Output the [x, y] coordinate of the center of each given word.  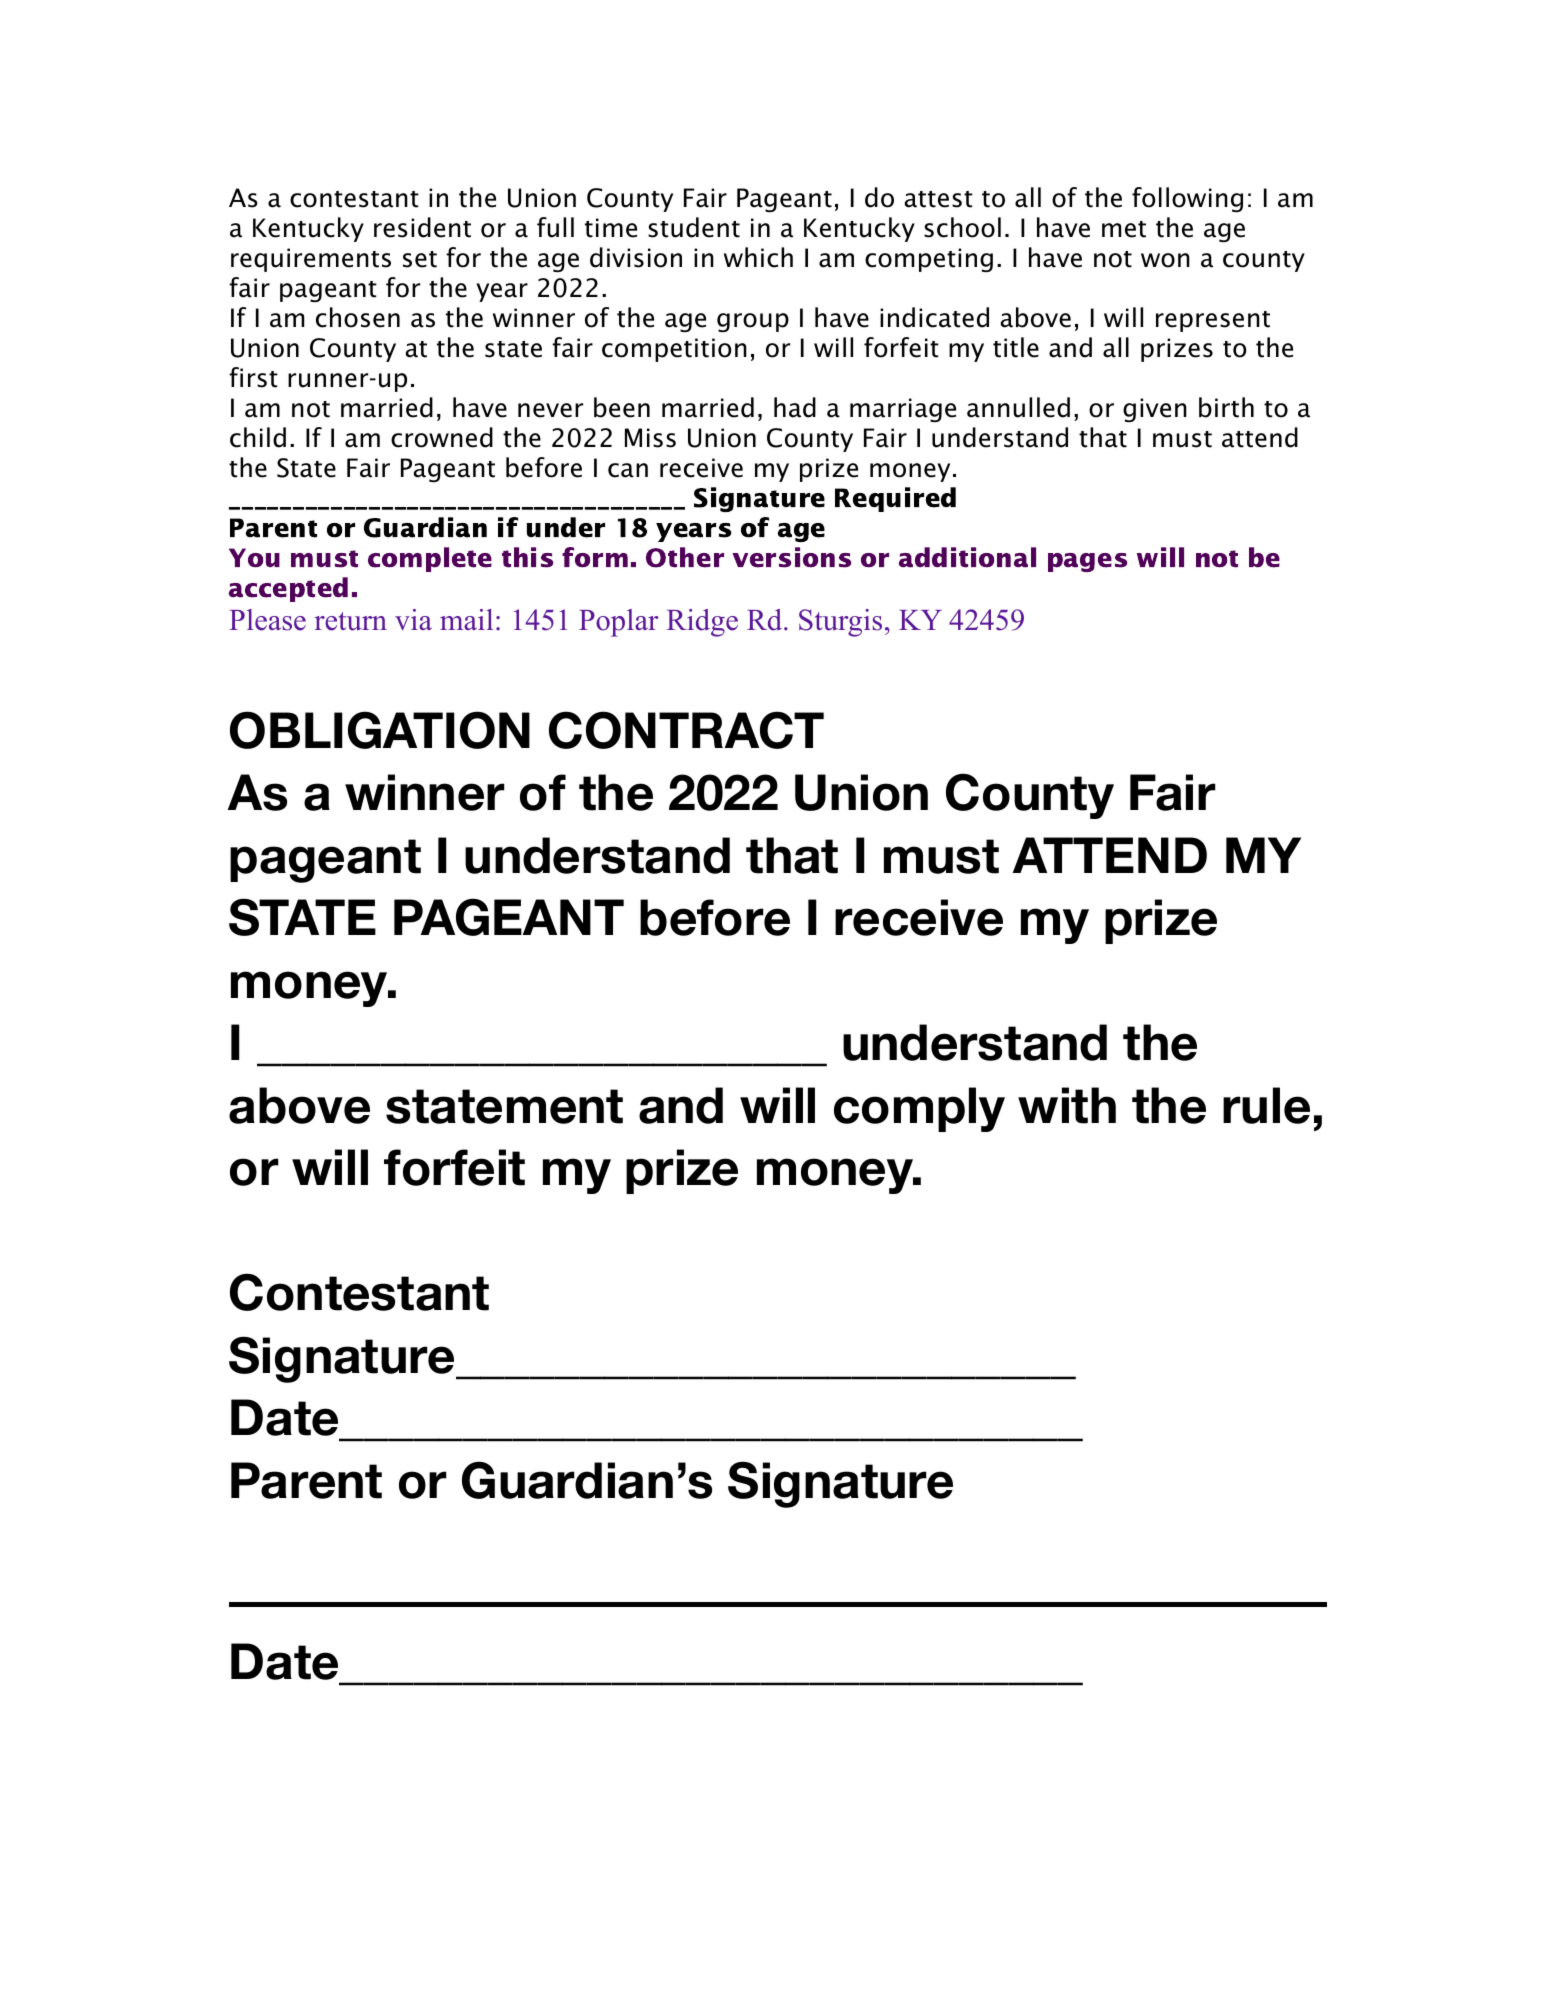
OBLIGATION [380, 730]
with [1067, 1105]
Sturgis [840, 623]
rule [1266, 1105]
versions [791, 557]
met [1124, 229]
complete [430, 559]
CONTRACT [686, 730]
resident [422, 227]
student [694, 227]
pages [1087, 562]
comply [919, 1109]
